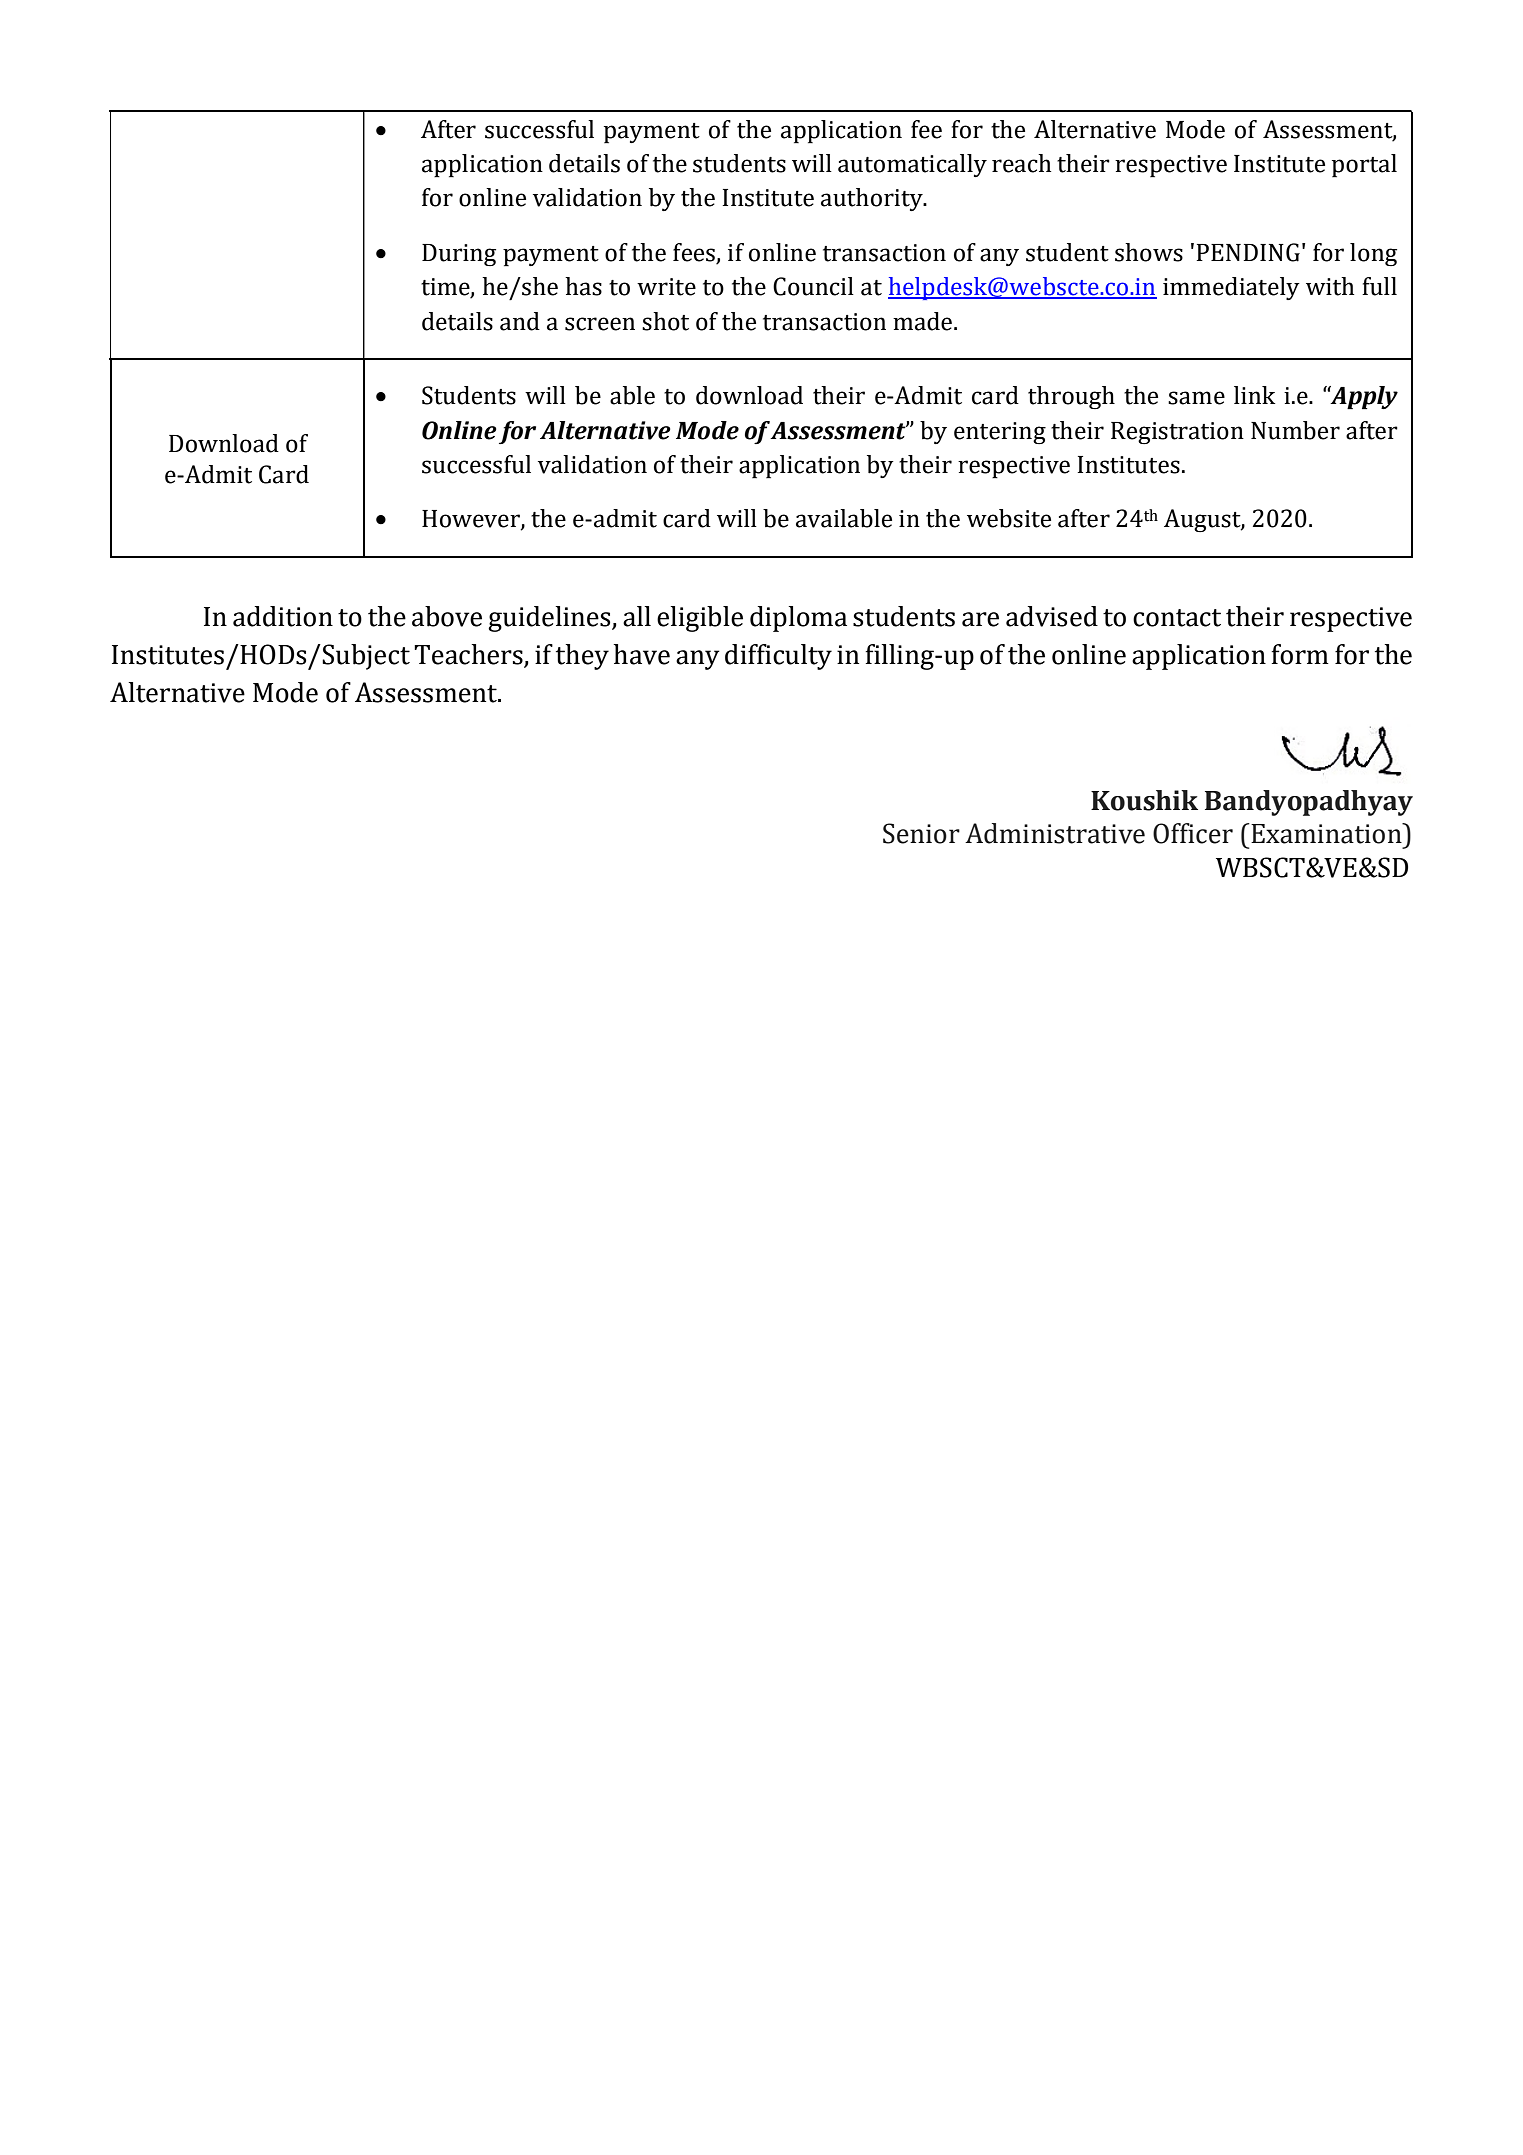  What do you see at coordinates (778, 657) in the screenshot?
I see `difficulty` at bounding box center [778, 657].
